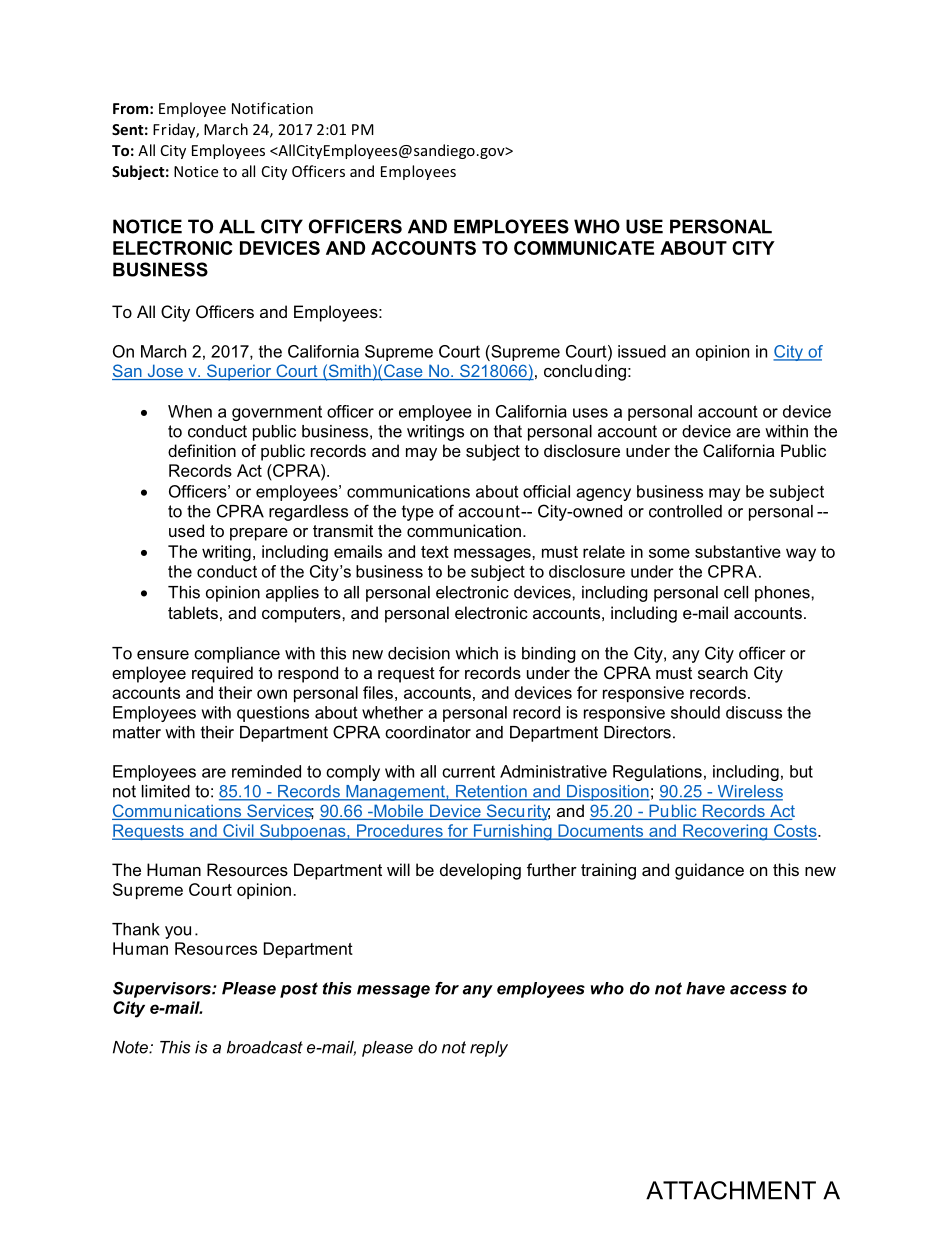 This screenshot has width=952, height=1233. What do you see at coordinates (272, 108) in the screenshot?
I see `Notification` at bounding box center [272, 108].
